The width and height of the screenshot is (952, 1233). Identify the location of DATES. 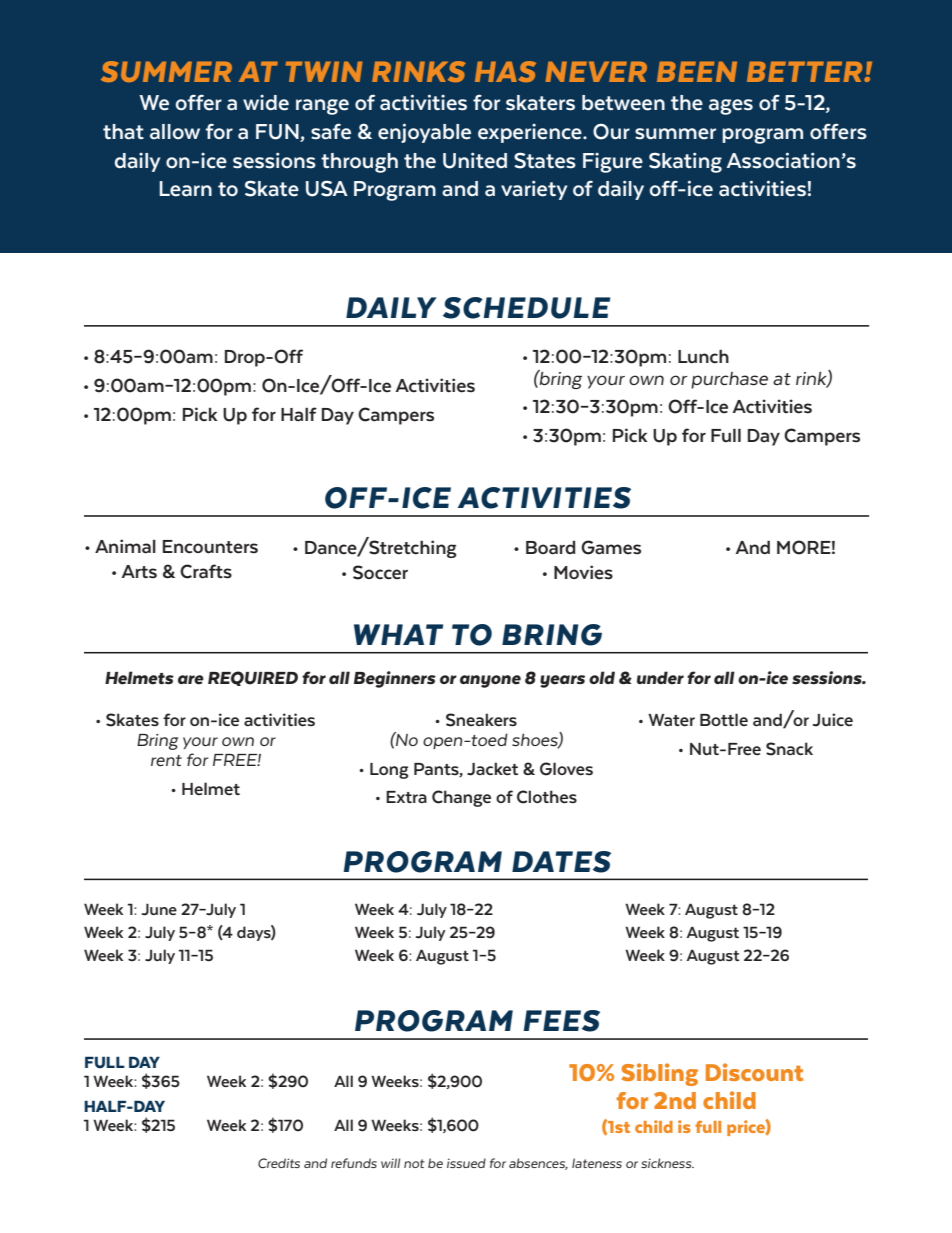
(561, 862).
